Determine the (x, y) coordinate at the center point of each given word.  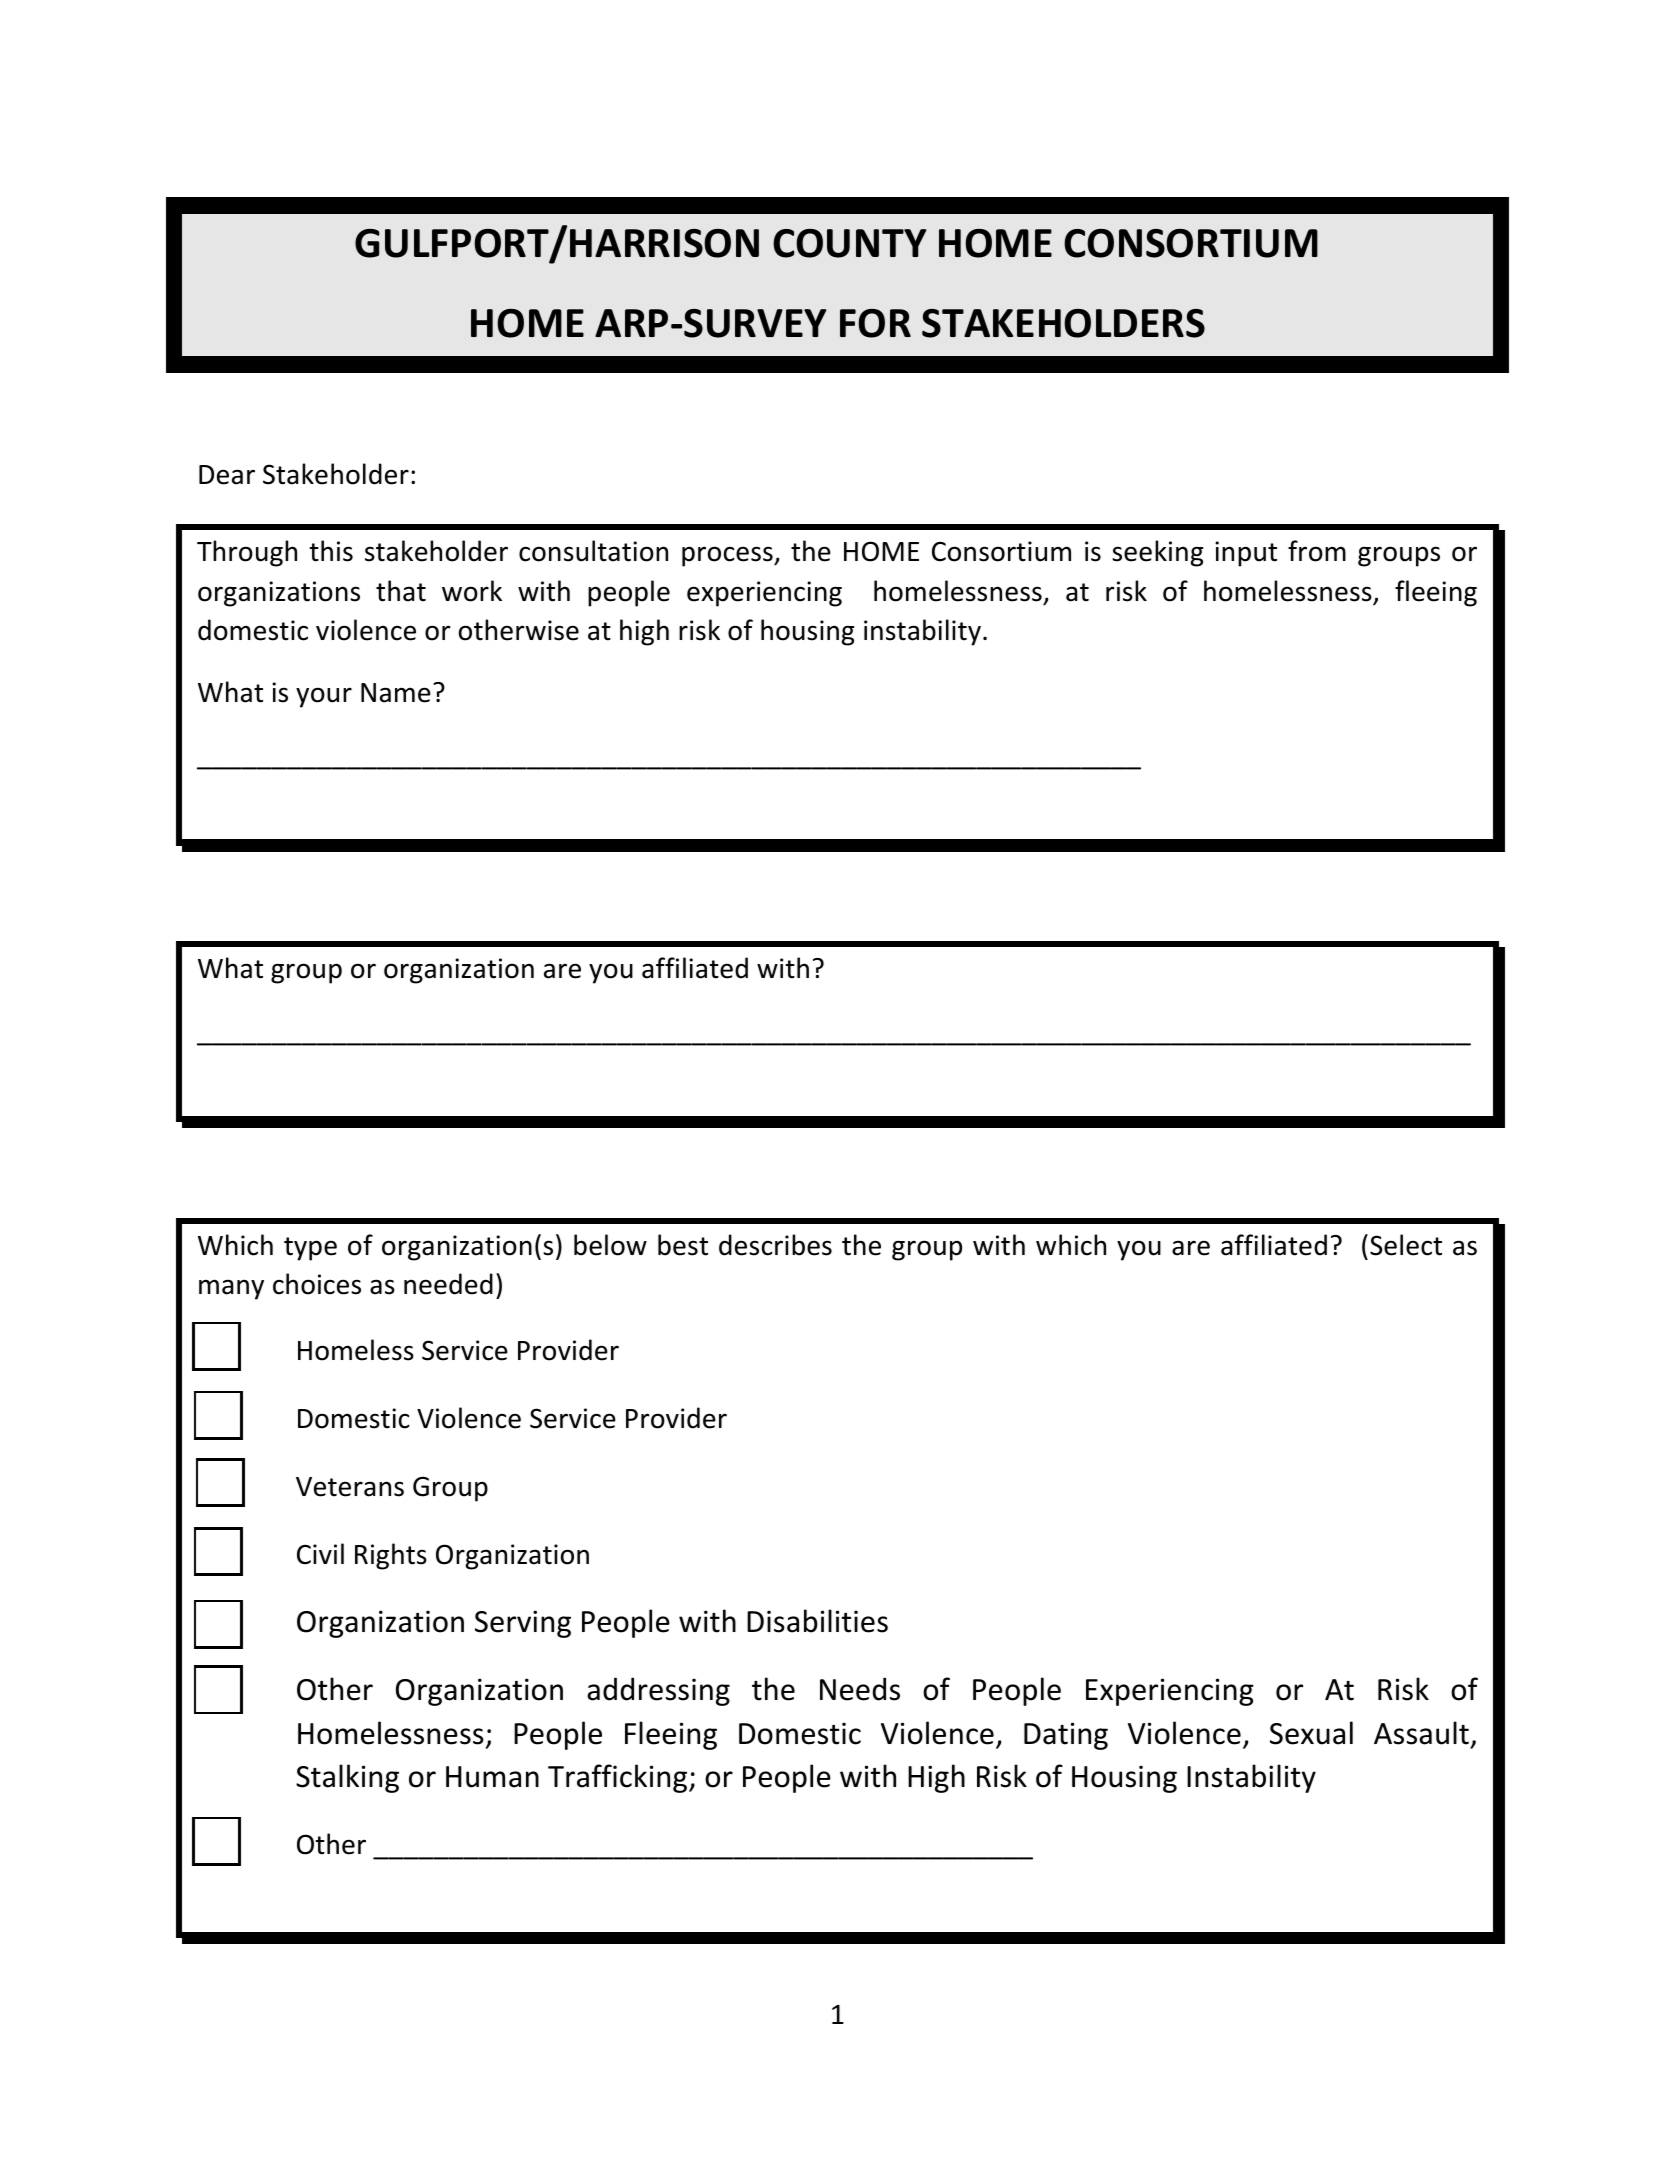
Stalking (347, 1778)
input (1246, 554)
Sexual (1311, 1733)
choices (317, 1284)
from (1317, 551)
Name (396, 693)
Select (1406, 1245)
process (728, 556)
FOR (875, 323)
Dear (227, 475)
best (683, 1245)
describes (775, 1245)
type (310, 1249)
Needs (860, 1689)
